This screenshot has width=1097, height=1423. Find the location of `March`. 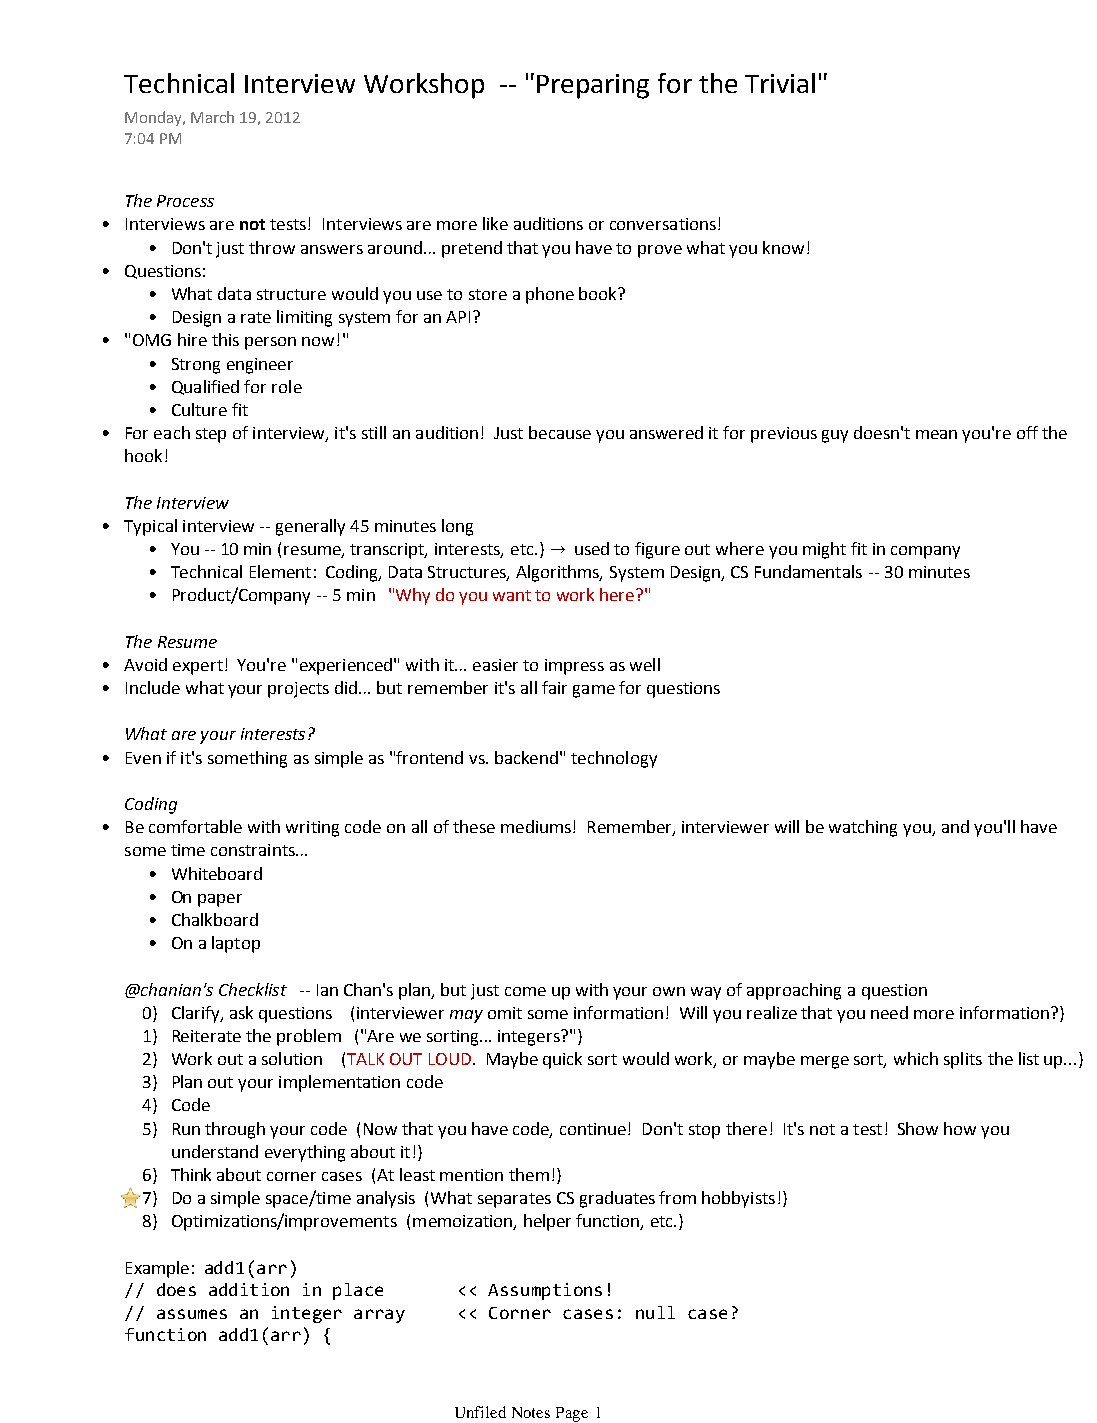

March is located at coordinates (212, 117).
